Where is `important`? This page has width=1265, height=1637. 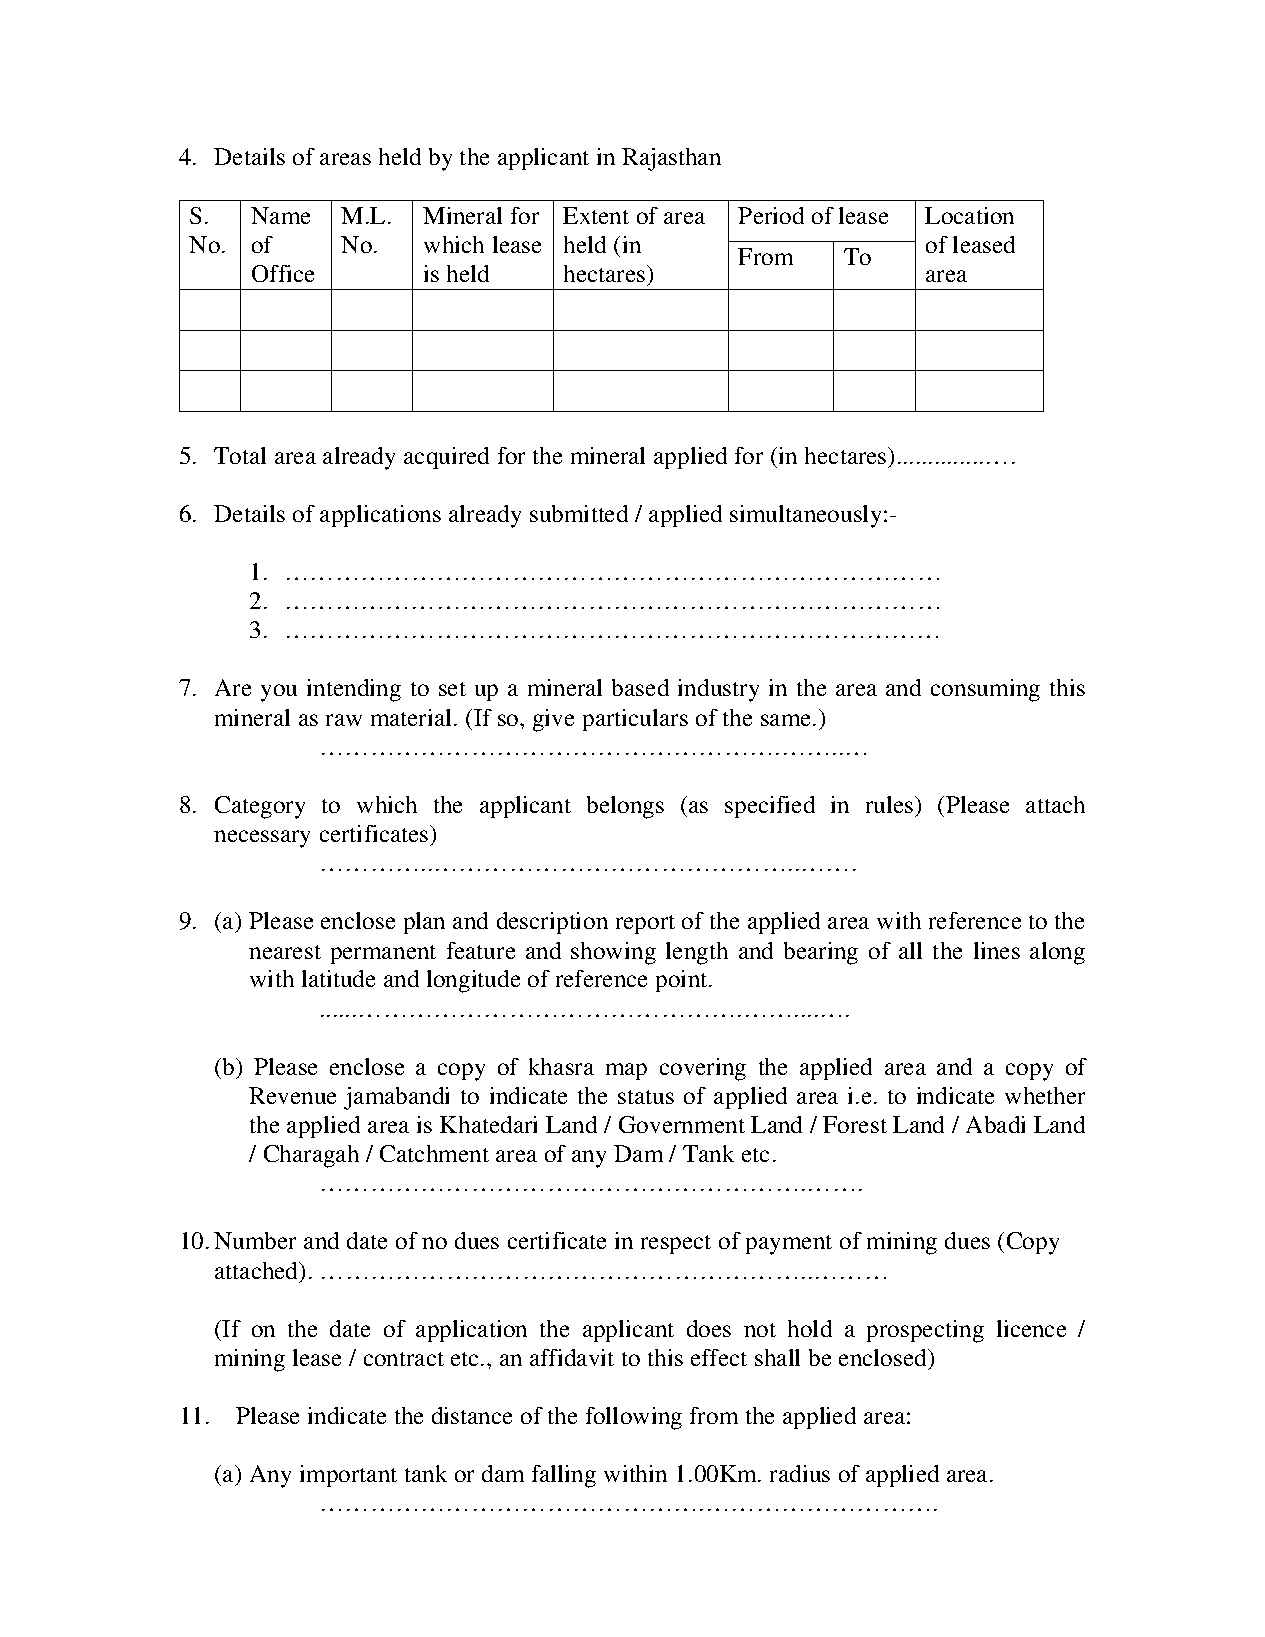 important is located at coordinates (348, 1476).
